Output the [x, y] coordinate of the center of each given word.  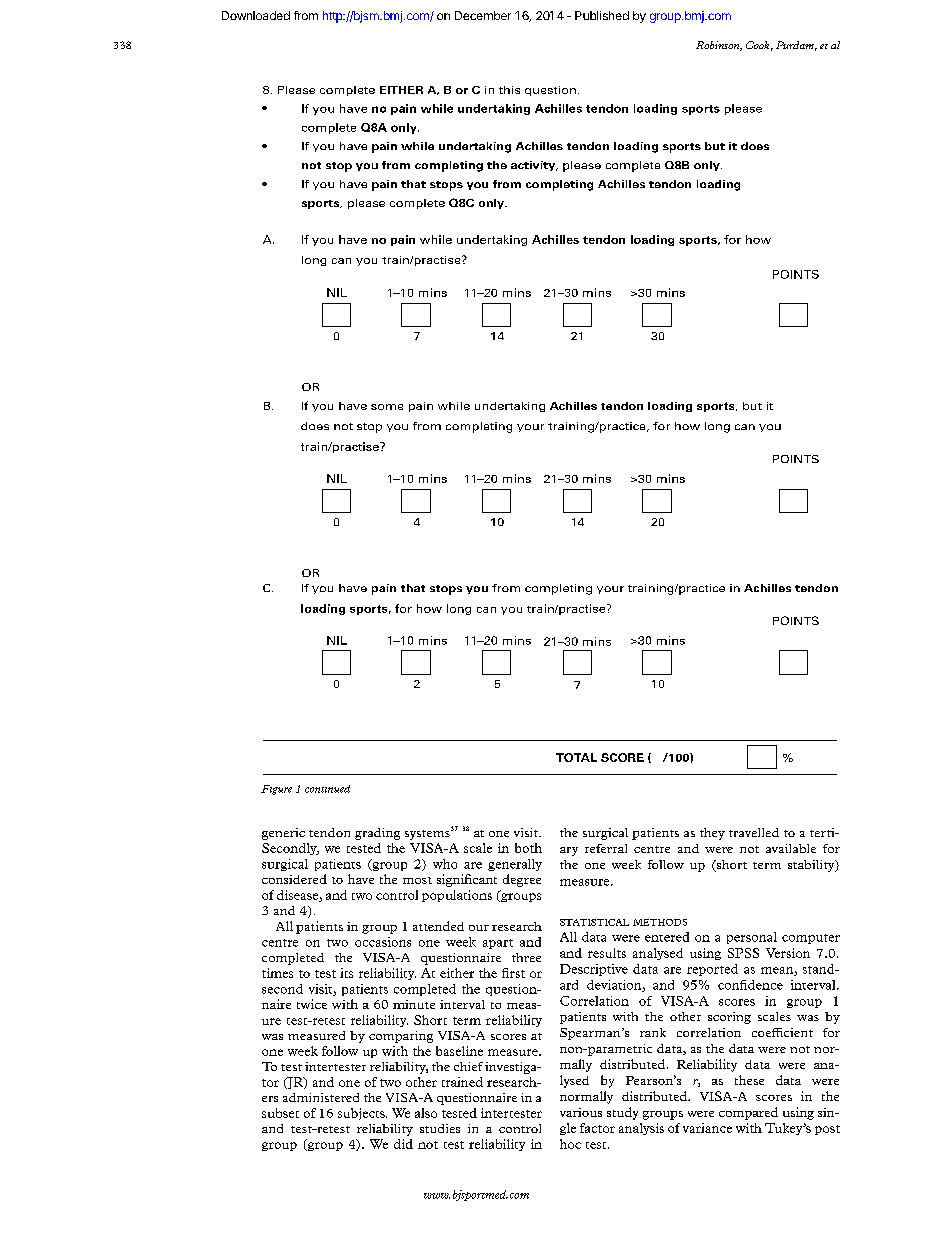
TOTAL [576, 757]
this [509, 90]
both [528, 848]
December [483, 15]
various [581, 1112]
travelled [754, 832]
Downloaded [256, 15]
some [387, 407]
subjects [362, 1114]
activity [534, 166]
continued [327, 789]
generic [283, 834]
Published [602, 15]
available [791, 848]
